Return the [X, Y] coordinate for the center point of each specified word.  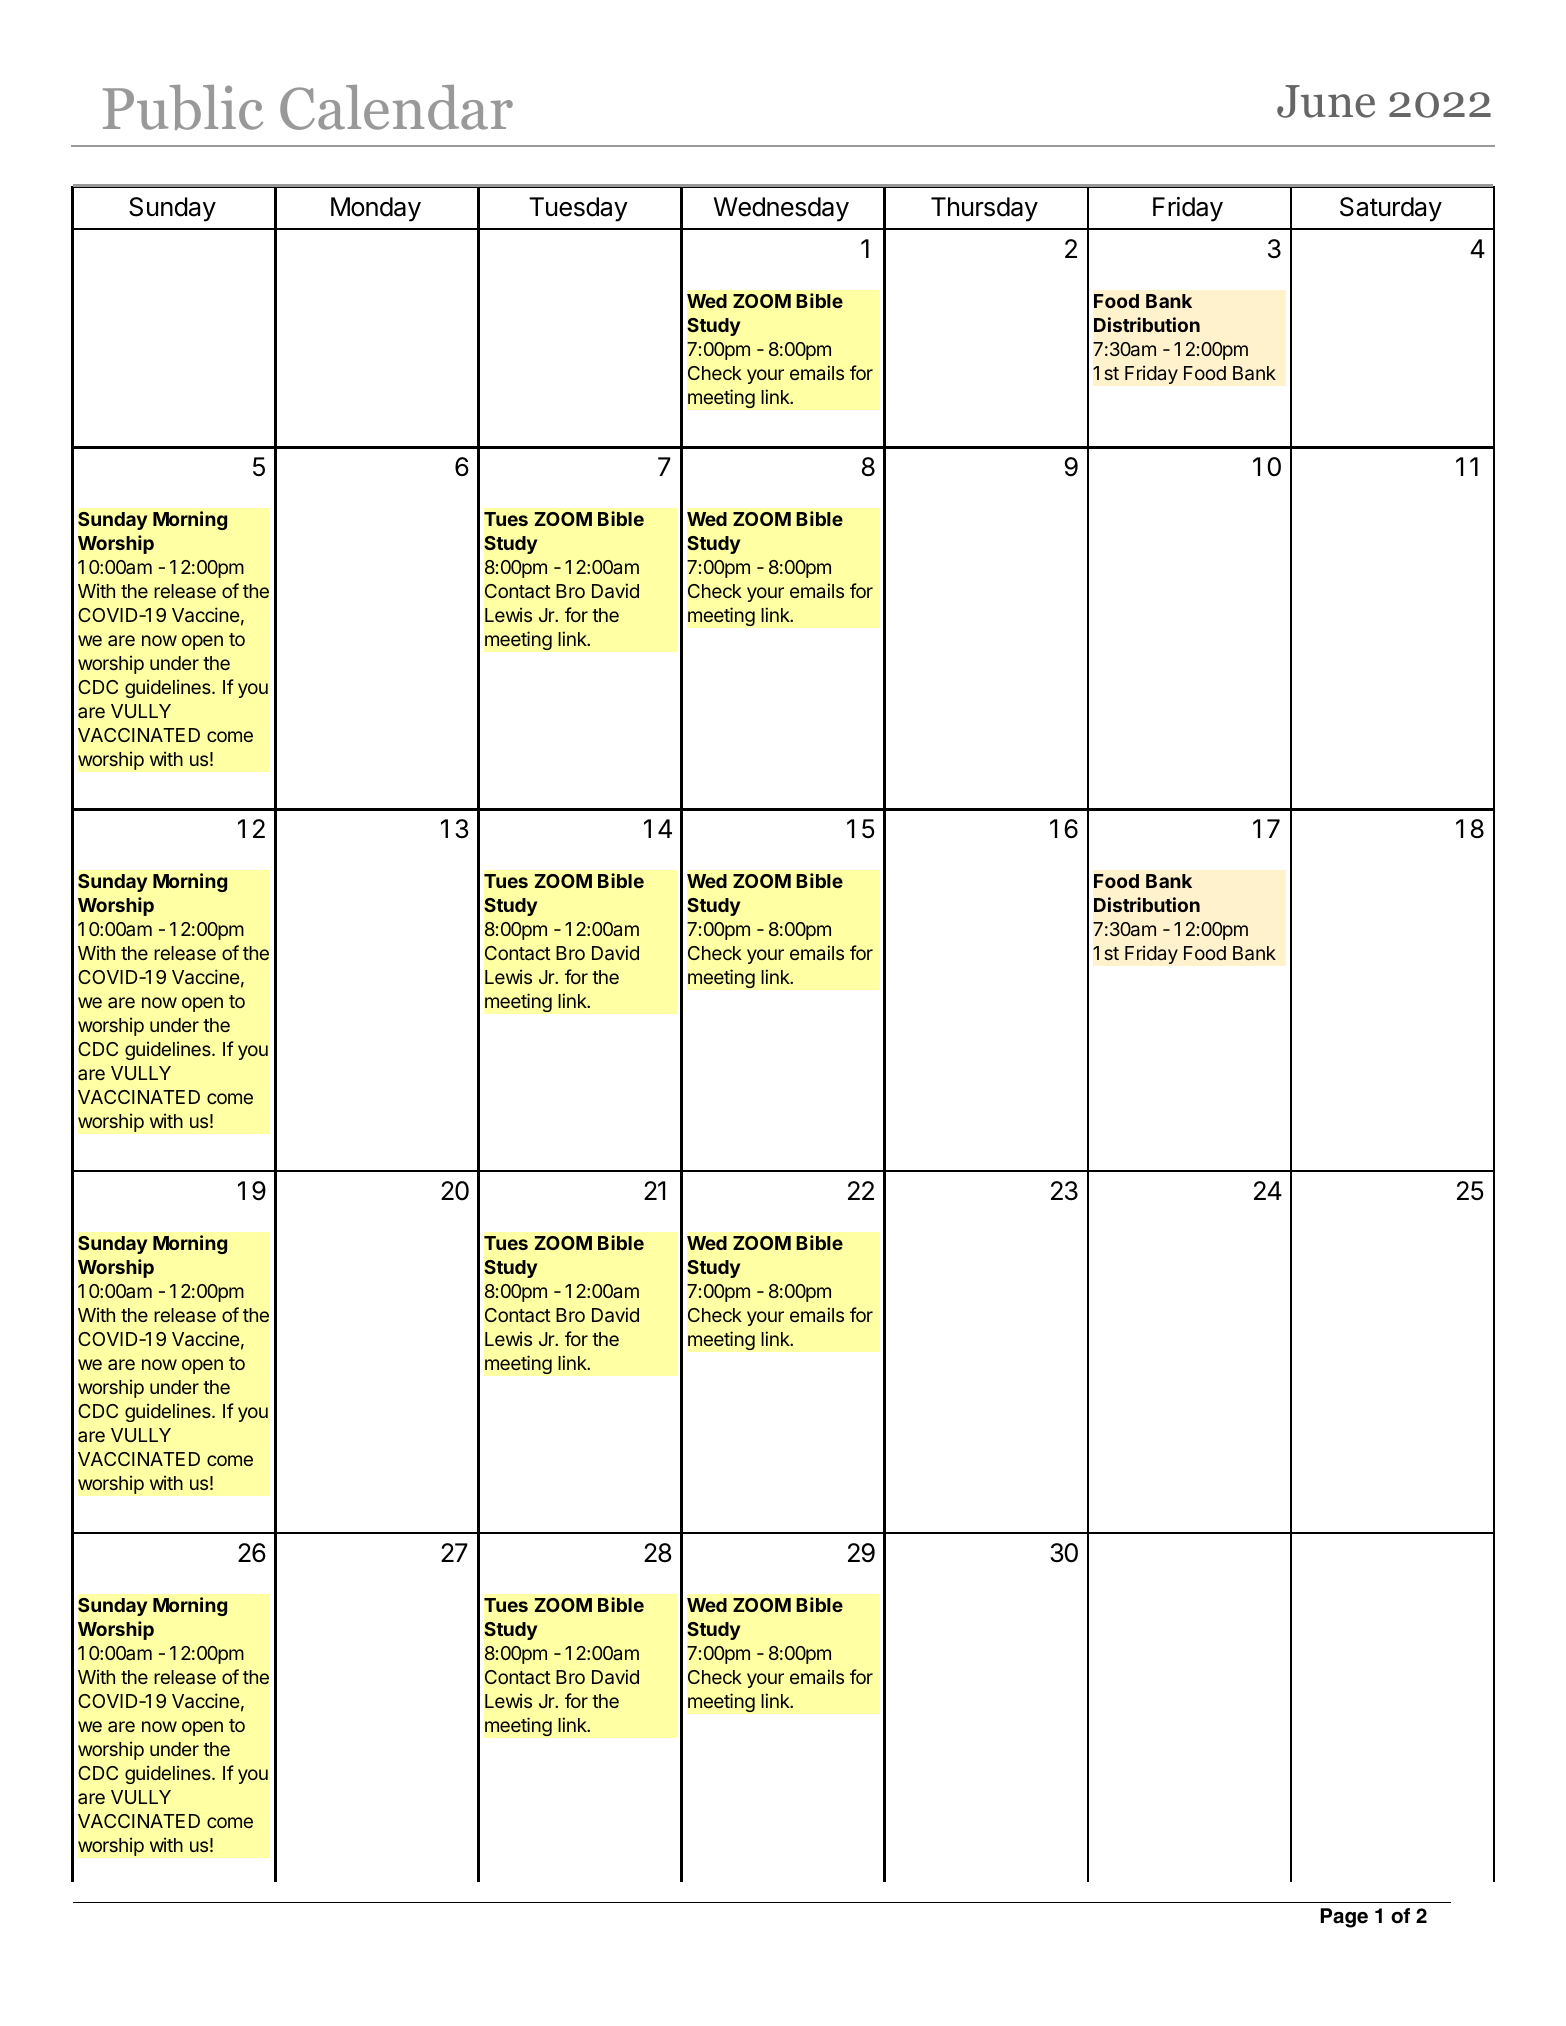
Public [183, 107]
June [1326, 101]
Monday [376, 209]
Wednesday [781, 209]
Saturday [1391, 209]
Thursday [984, 209]
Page [1344, 1918]
